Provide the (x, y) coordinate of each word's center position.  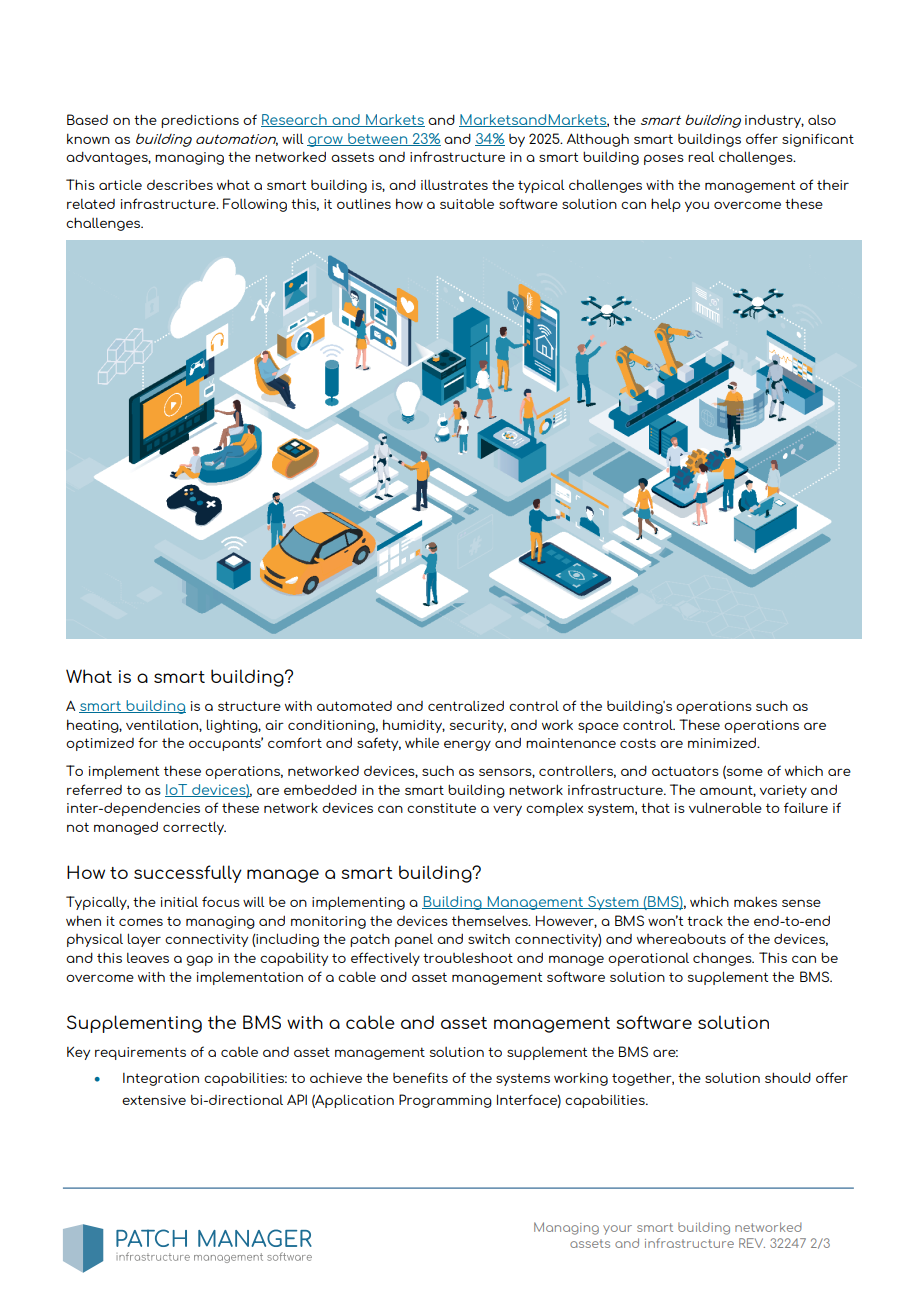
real (701, 157)
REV (752, 1243)
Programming (445, 1101)
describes (180, 185)
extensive (154, 1100)
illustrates (454, 184)
